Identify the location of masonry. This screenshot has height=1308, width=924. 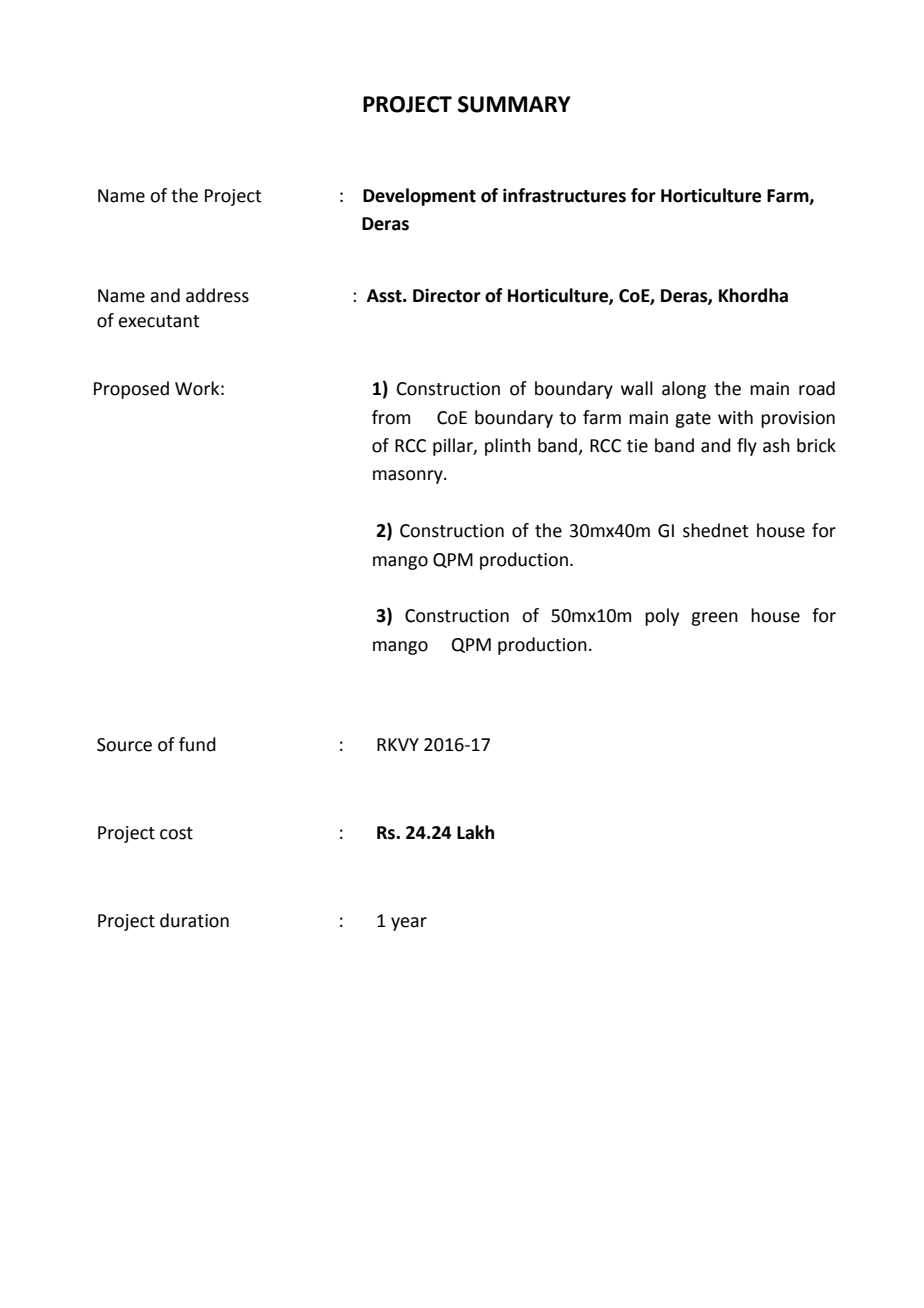
(409, 477).
